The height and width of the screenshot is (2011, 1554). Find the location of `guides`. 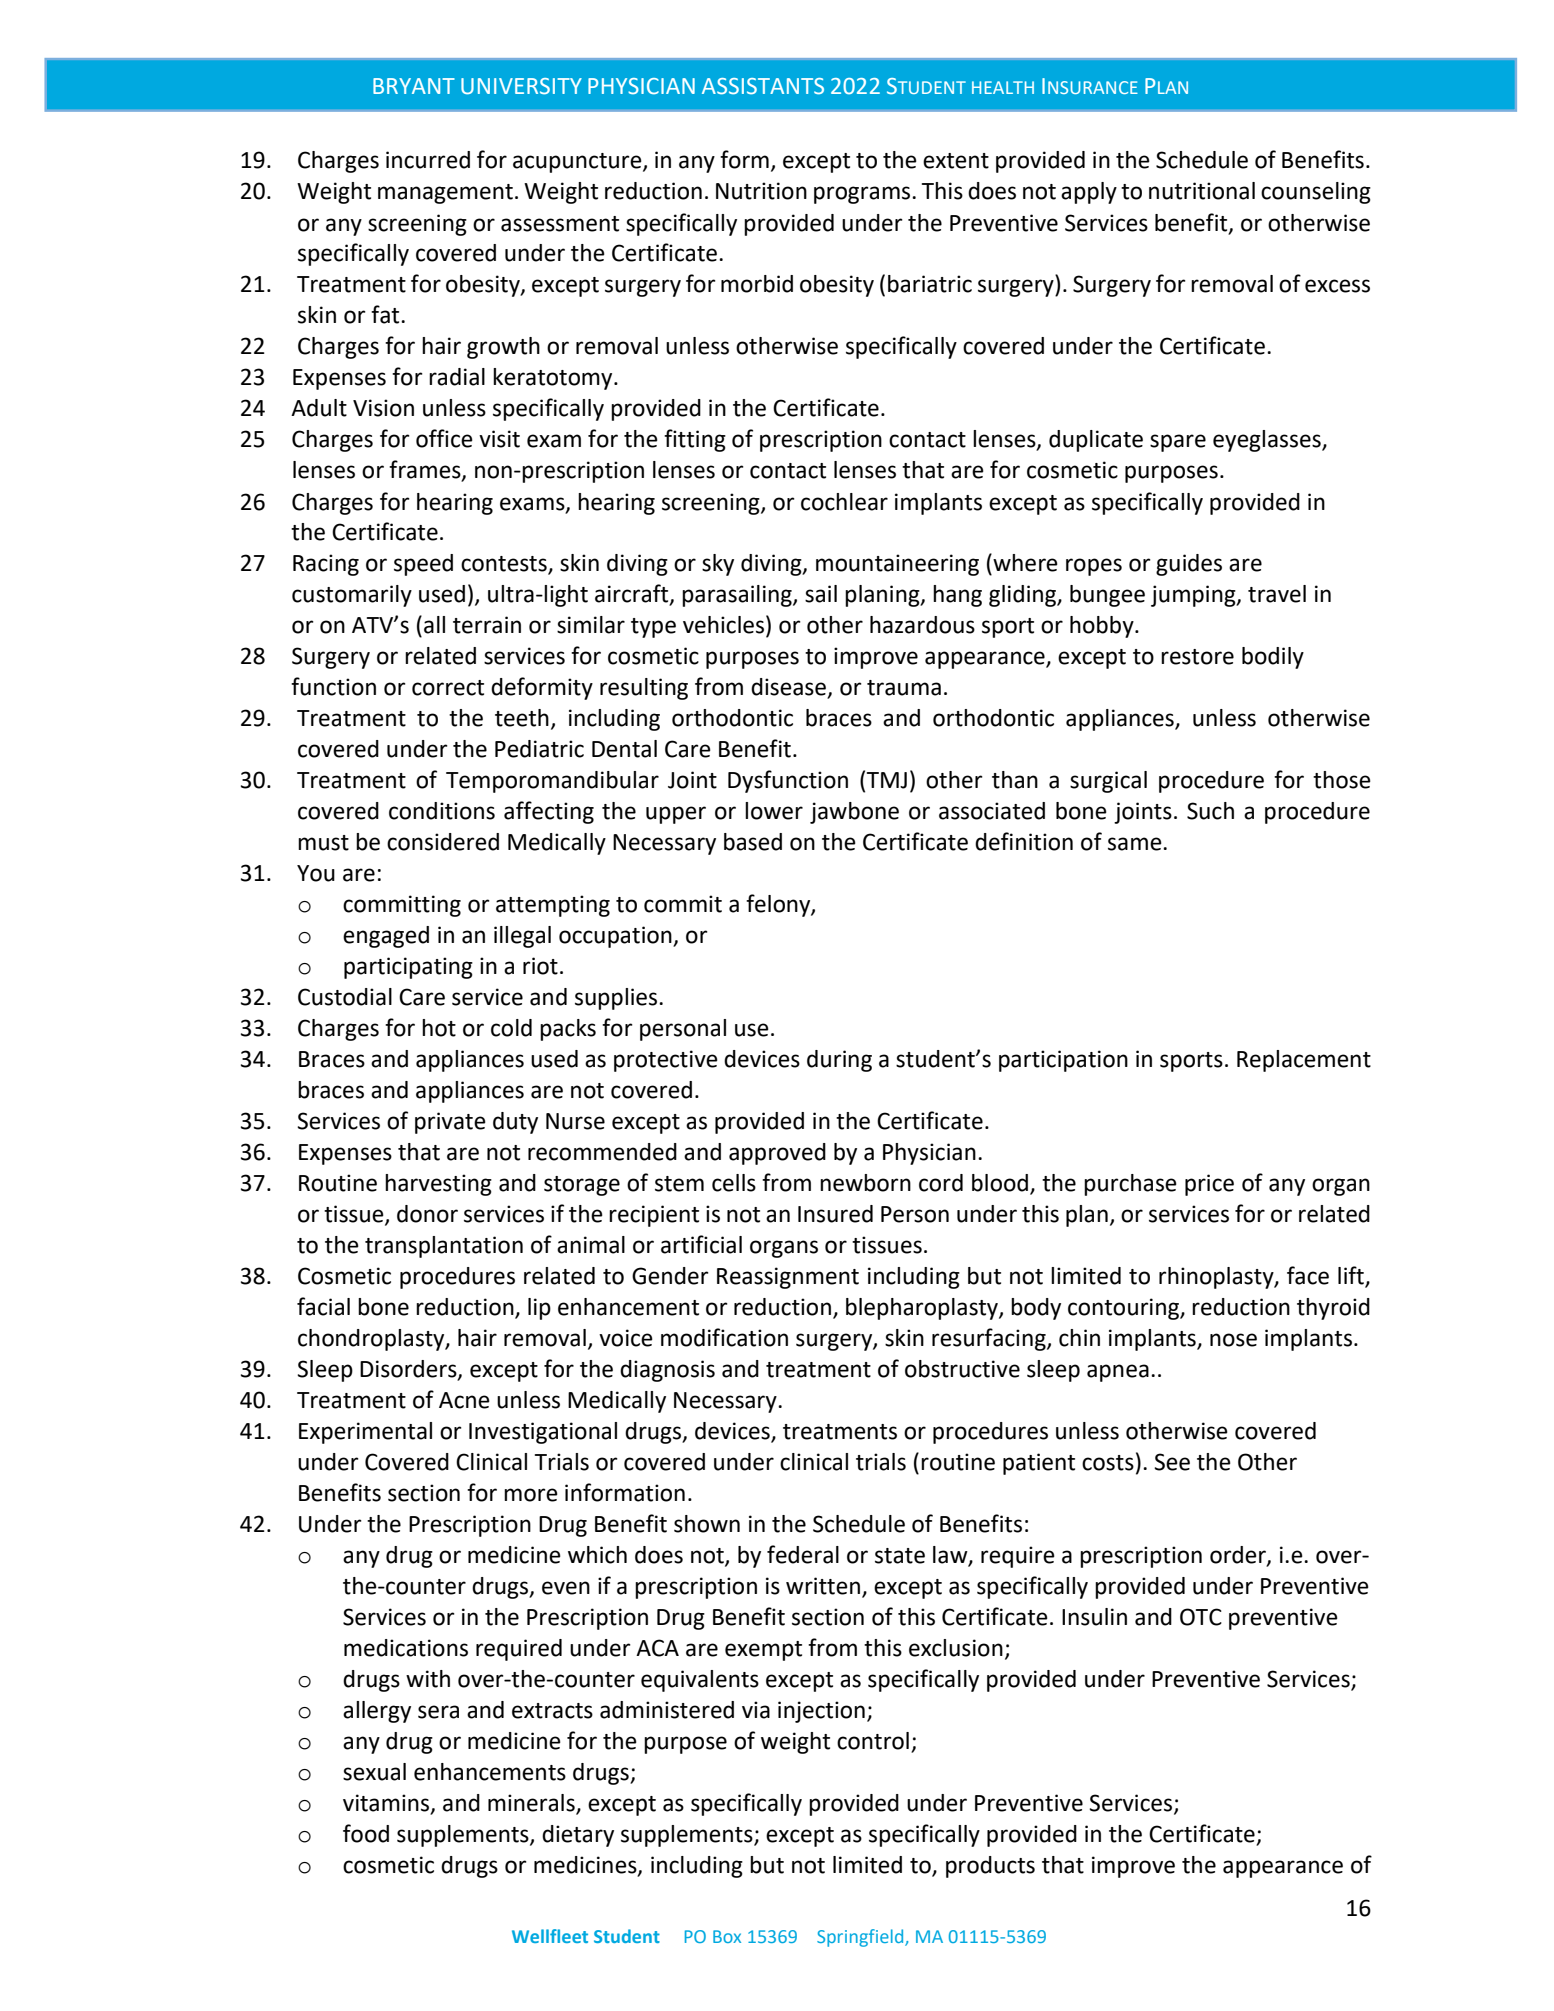

guides is located at coordinates (1189, 565).
